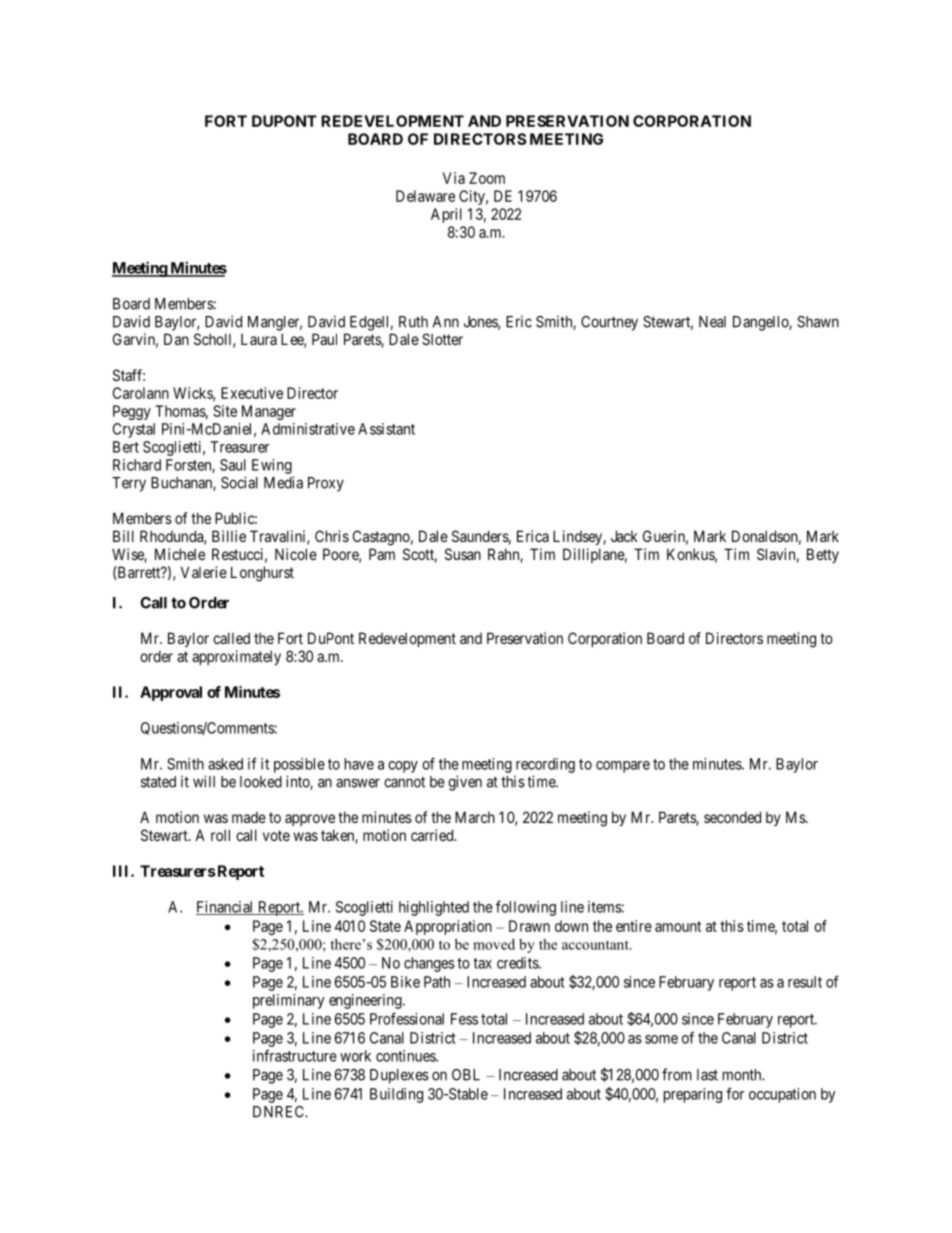  I want to click on April, so click(446, 215).
